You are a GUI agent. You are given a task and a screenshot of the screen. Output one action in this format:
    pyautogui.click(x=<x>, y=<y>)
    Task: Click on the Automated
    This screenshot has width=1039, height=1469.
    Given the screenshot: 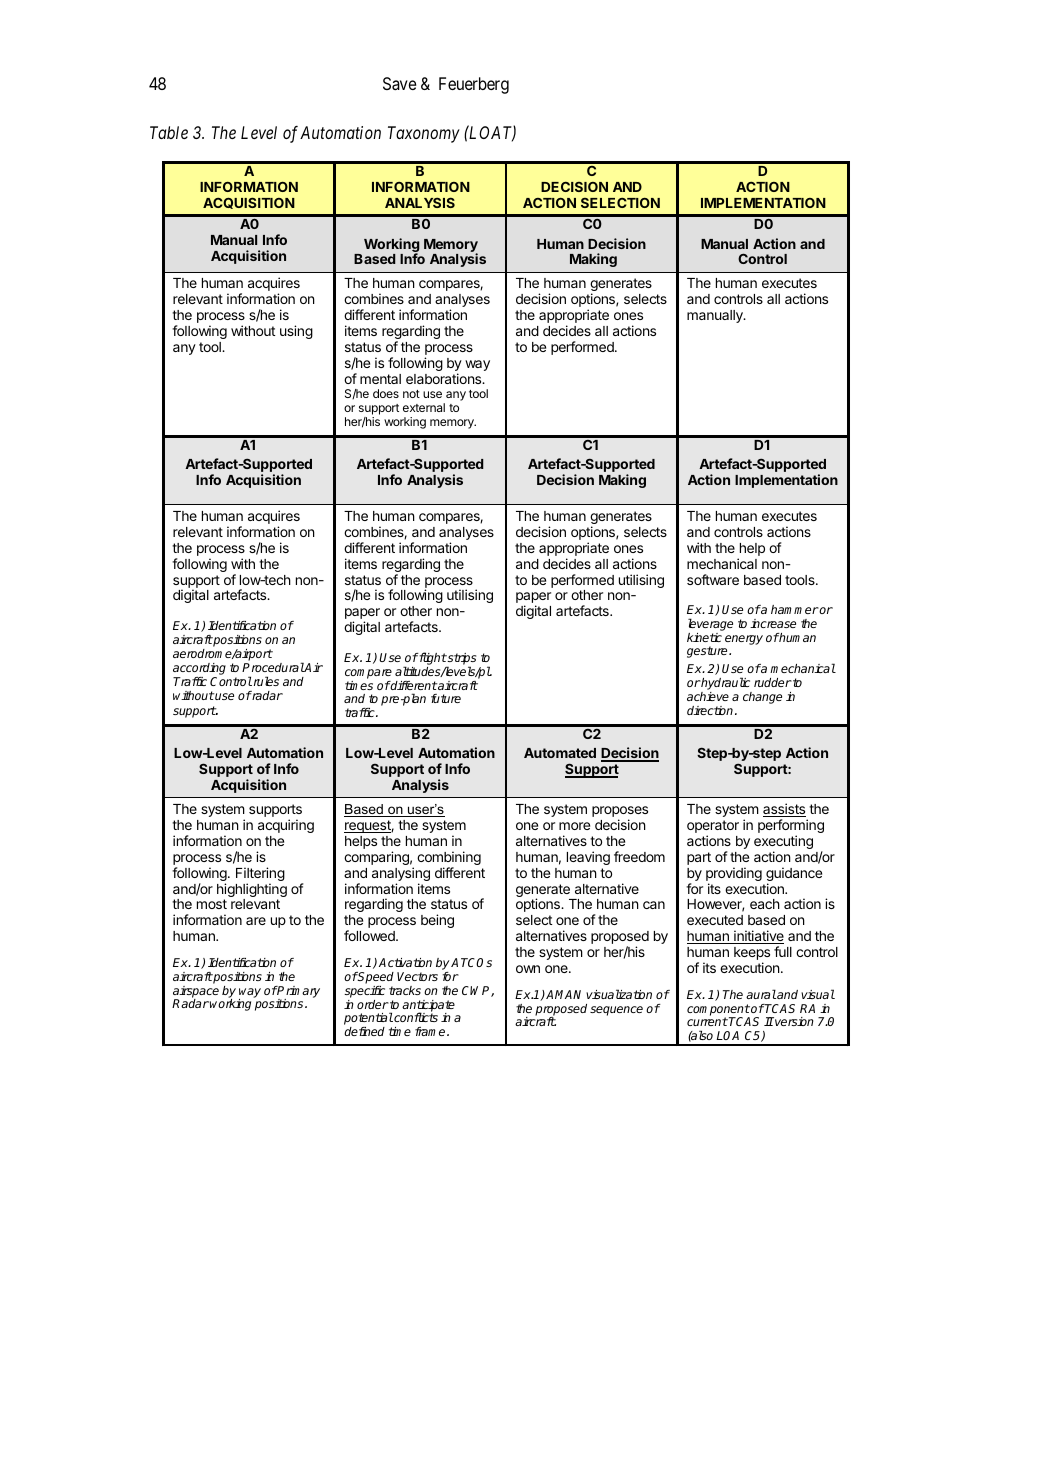 What is the action you would take?
    pyautogui.click(x=560, y=753)
